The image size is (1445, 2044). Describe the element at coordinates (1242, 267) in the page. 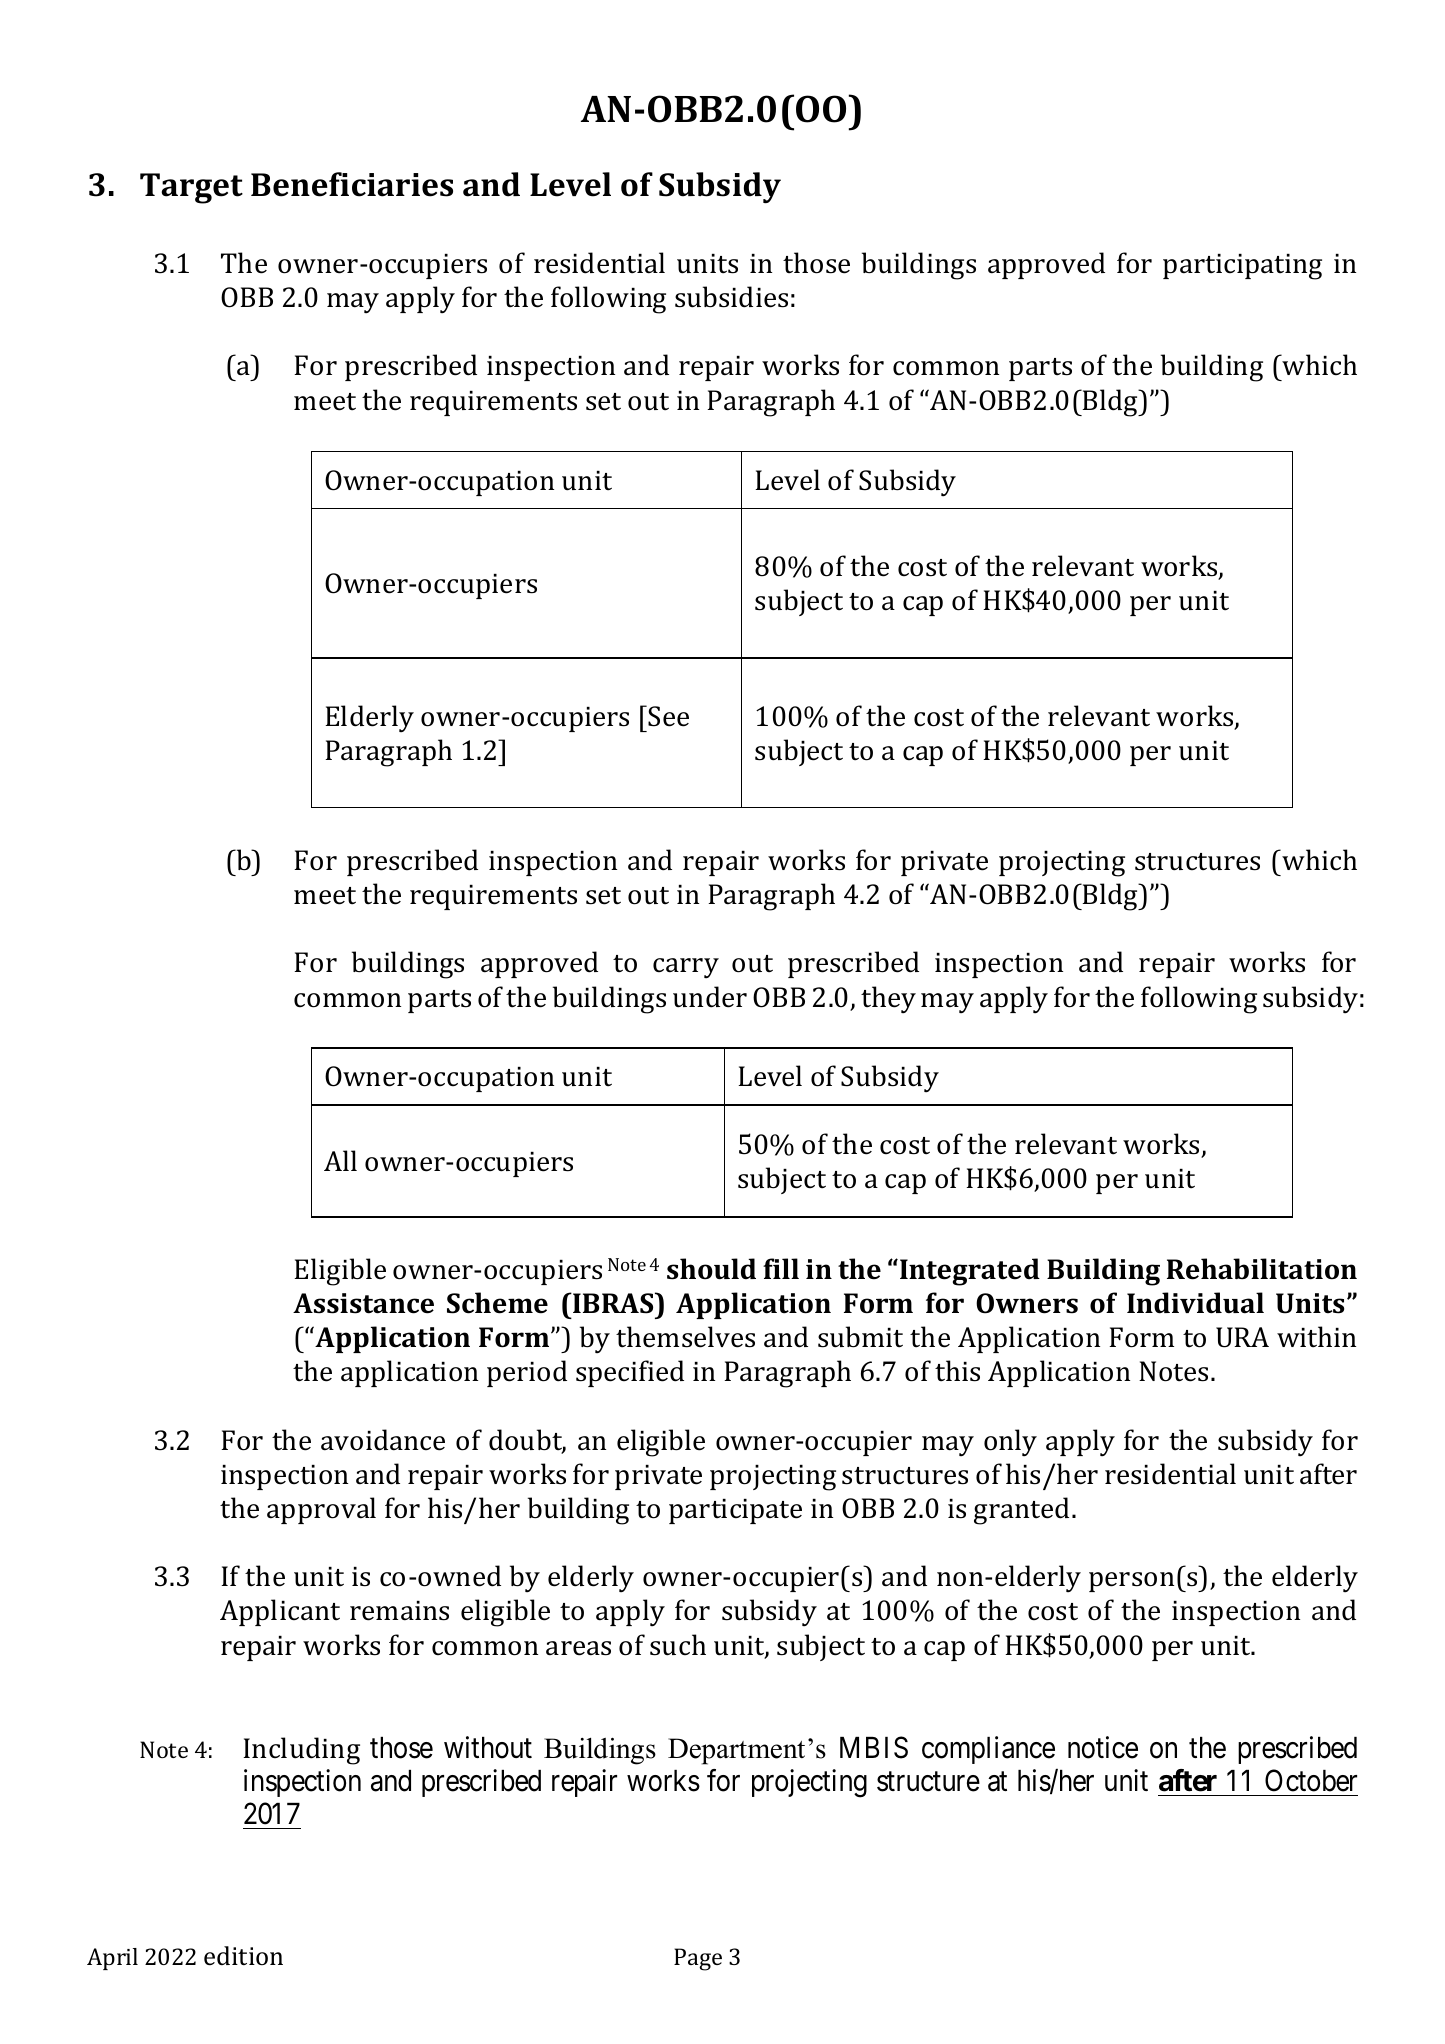

I see `participating` at that location.
